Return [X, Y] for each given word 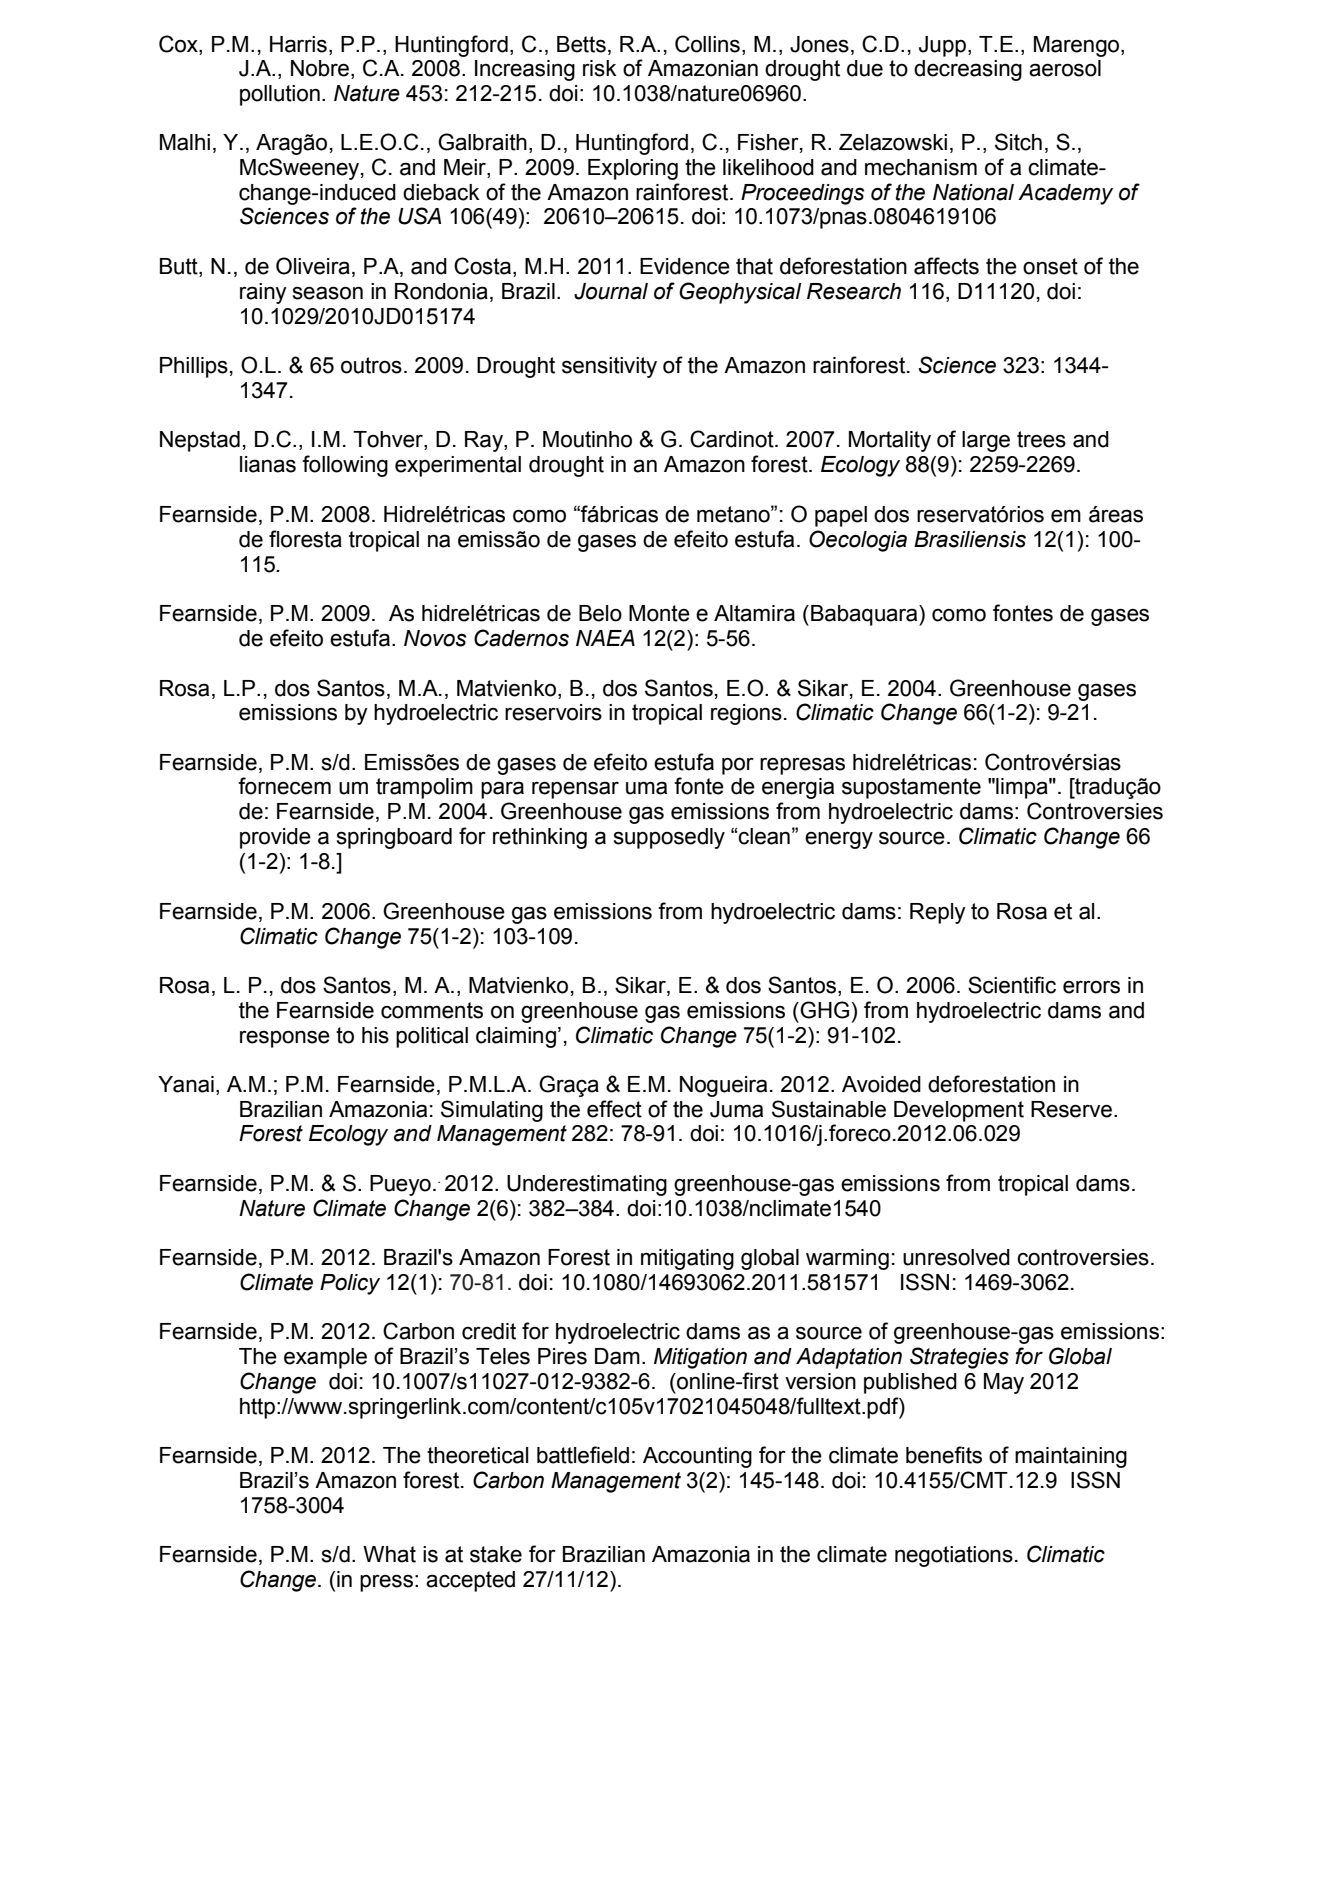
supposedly [669, 838]
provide [275, 838]
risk [600, 68]
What [389, 1554]
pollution [280, 95]
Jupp [942, 46]
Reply [938, 913]
